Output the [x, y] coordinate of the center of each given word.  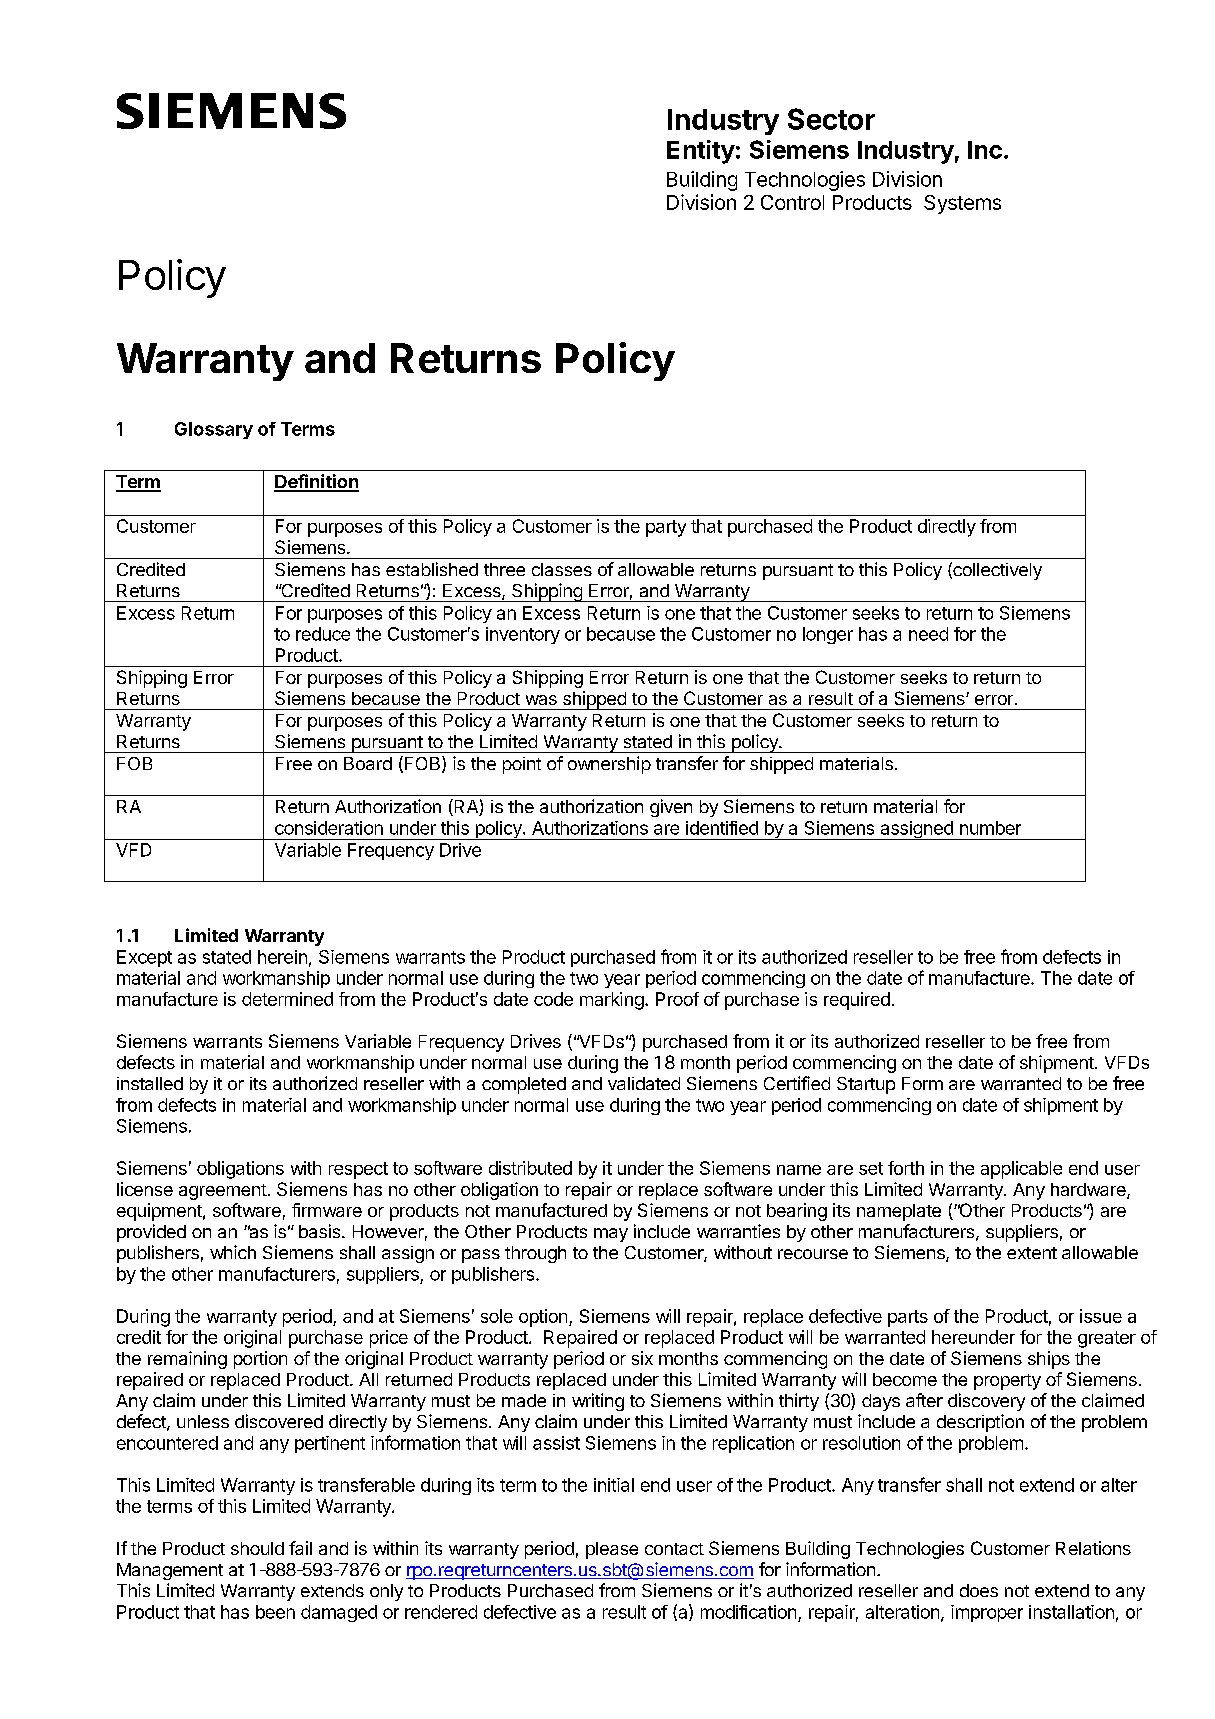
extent [1032, 1253]
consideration [329, 828]
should [257, 1548]
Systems [962, 204]
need [928, 634]
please [612, 1550]
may [611, 1235]
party [666, 528]
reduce [323, 634]
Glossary [214, 430]
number [990, 828]
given [671, 808]
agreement [223, 1192]
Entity [701, 152]
